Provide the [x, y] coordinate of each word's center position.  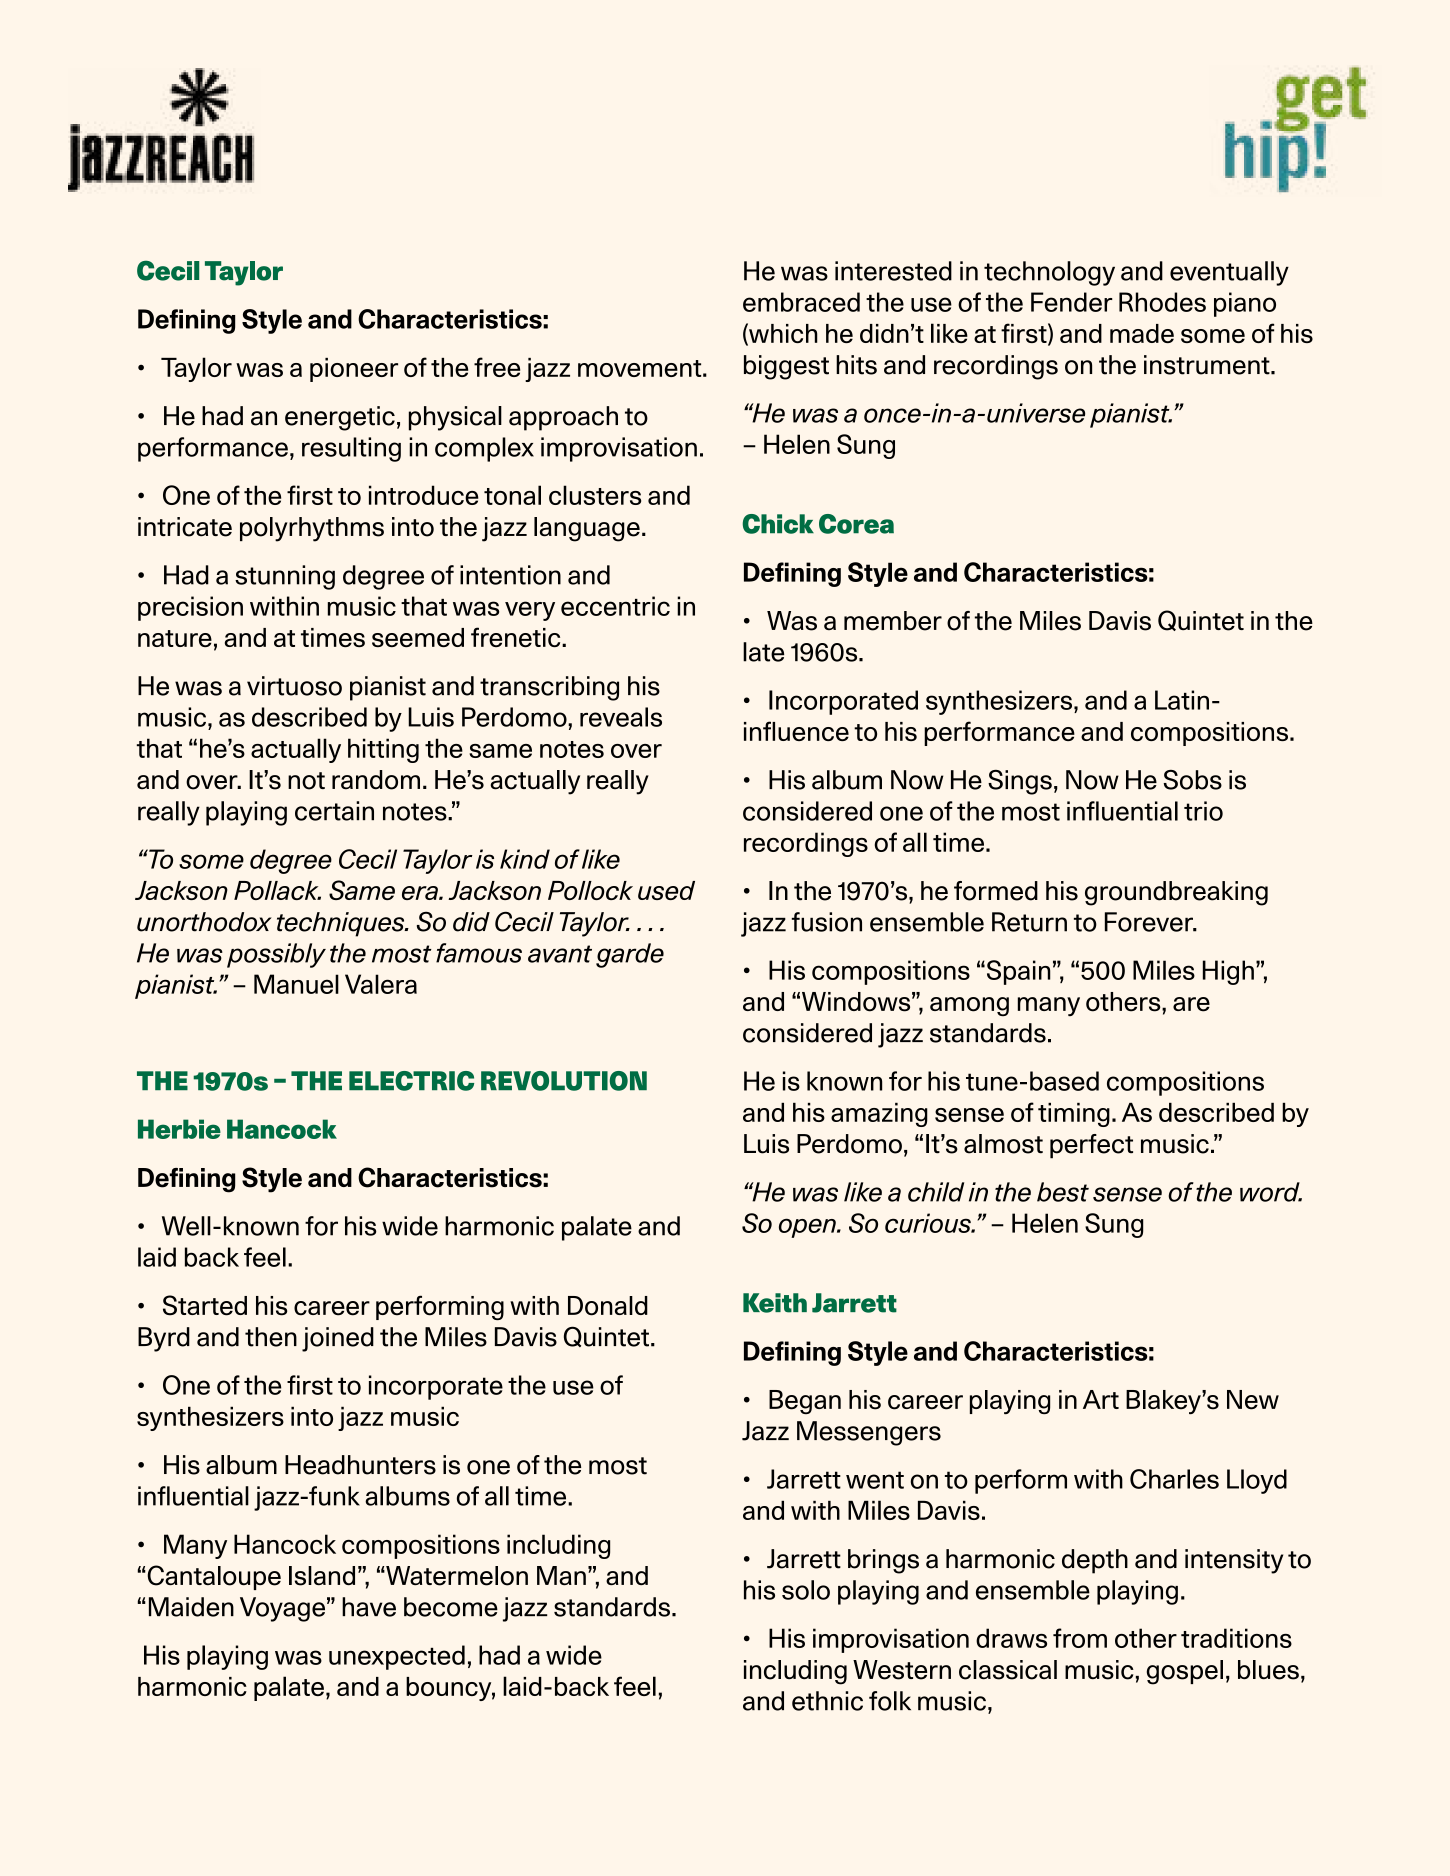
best [1063, 1192]
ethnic [827, 1701]
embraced [801, 302]
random [376, 780]
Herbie [179, 1129]
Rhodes [1162, 302]
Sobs [1193, 780]
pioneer [354, 370]
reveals [621, 717]
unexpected [397, 1657]
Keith [775, 1303]
